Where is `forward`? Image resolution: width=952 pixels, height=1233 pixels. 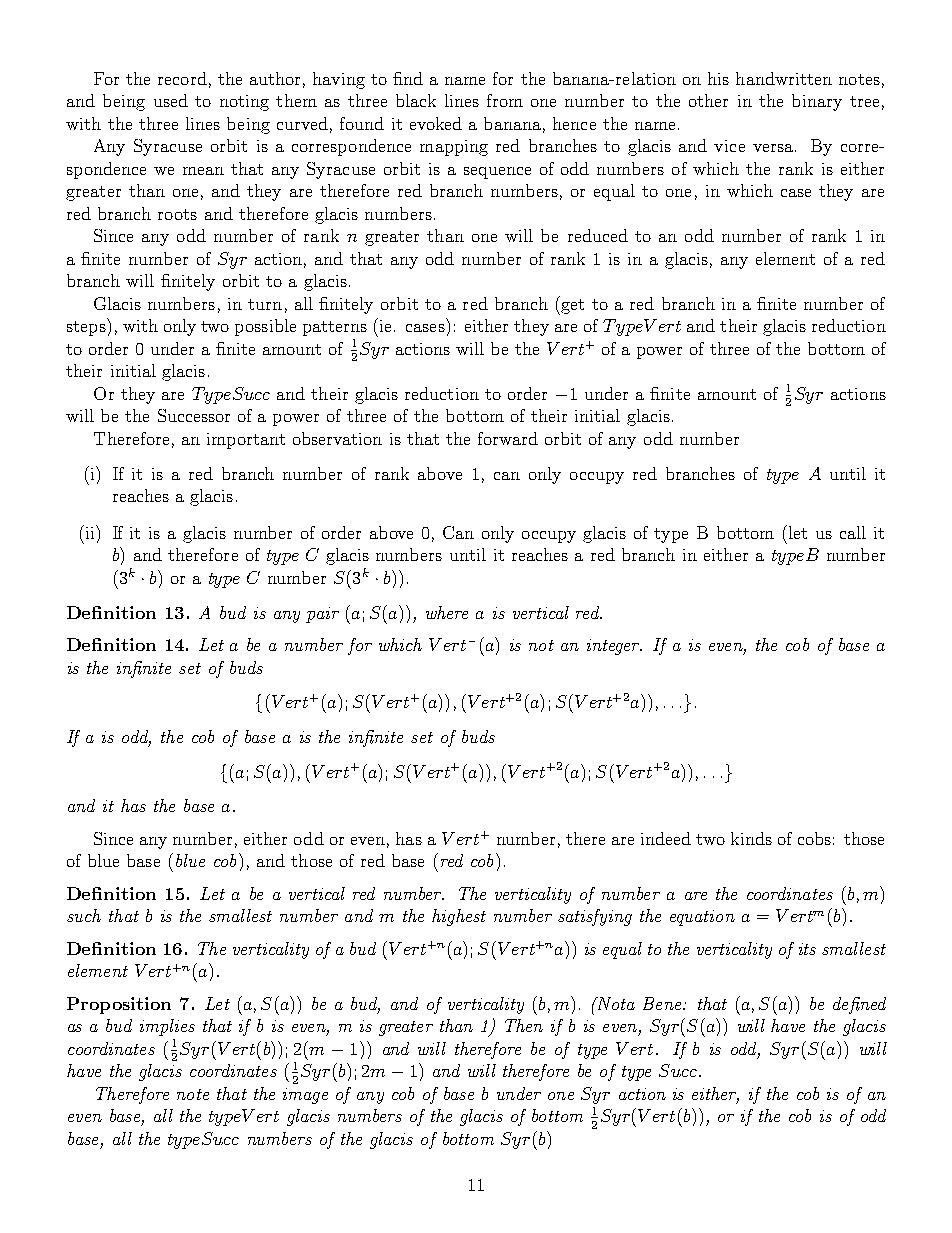
forward is located at coordinates (508, 438).
